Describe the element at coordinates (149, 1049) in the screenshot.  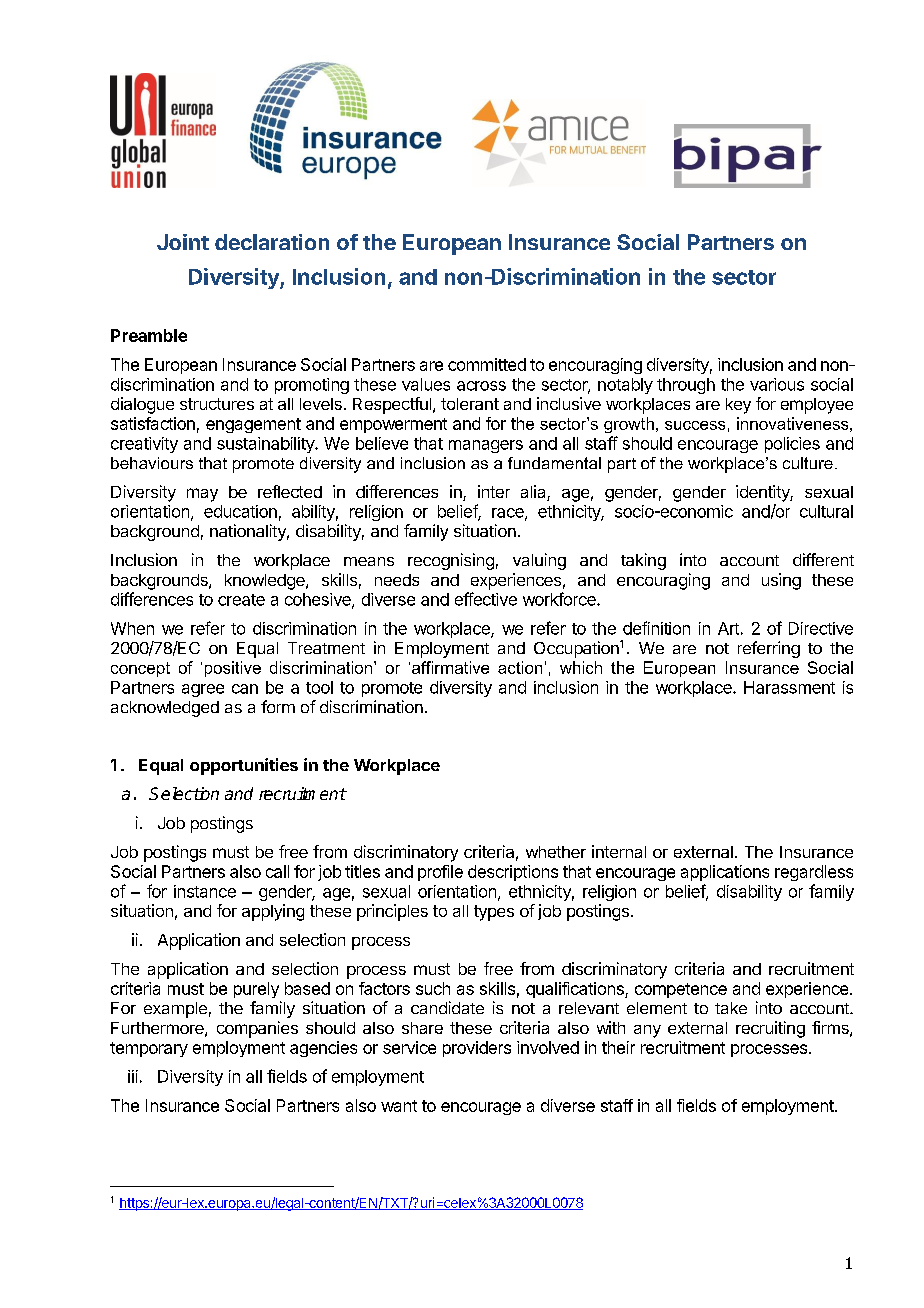
I see `temporary` at that location.
